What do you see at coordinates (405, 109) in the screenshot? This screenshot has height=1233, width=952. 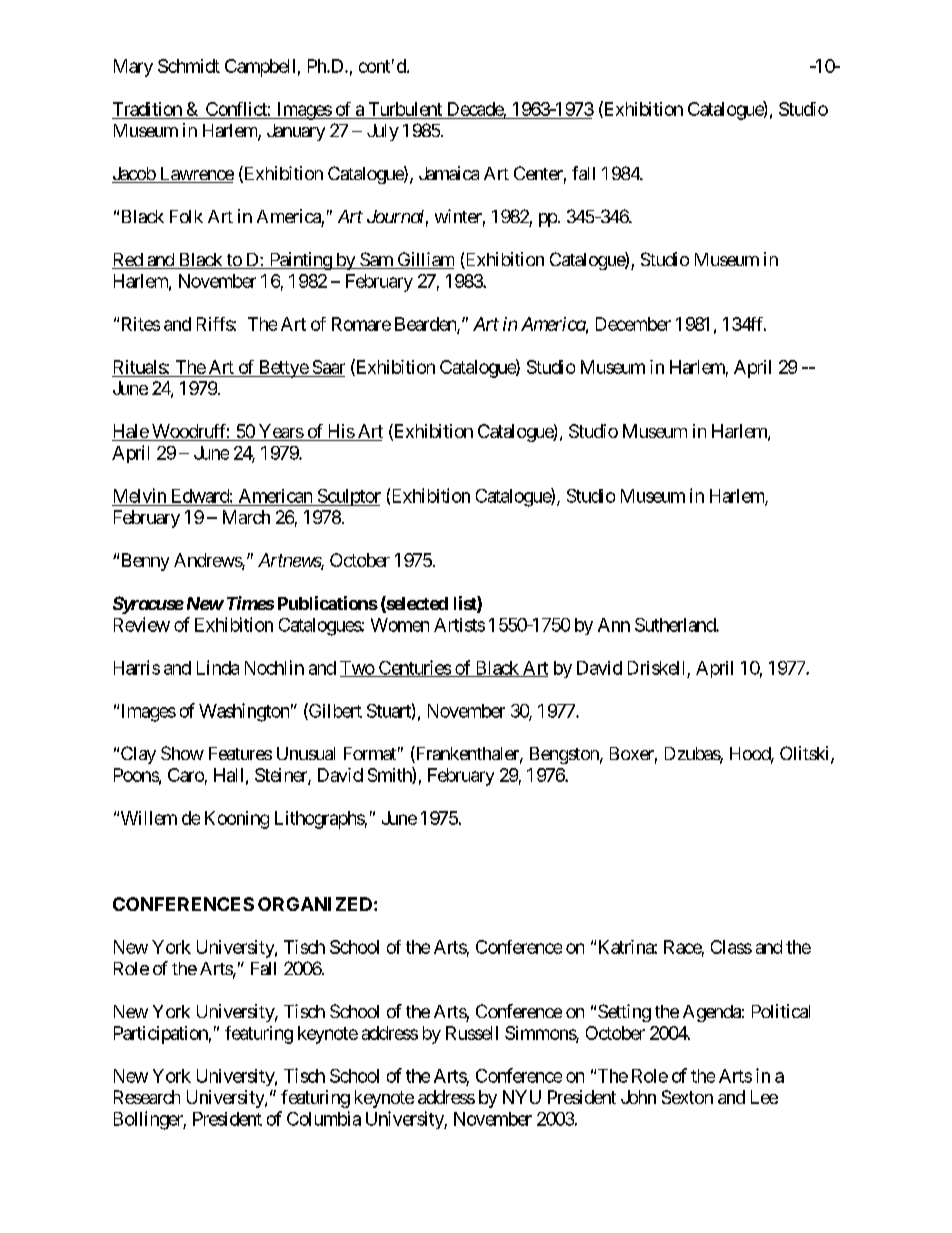 I see `Turbulent` at bounding box center [405, 109].
